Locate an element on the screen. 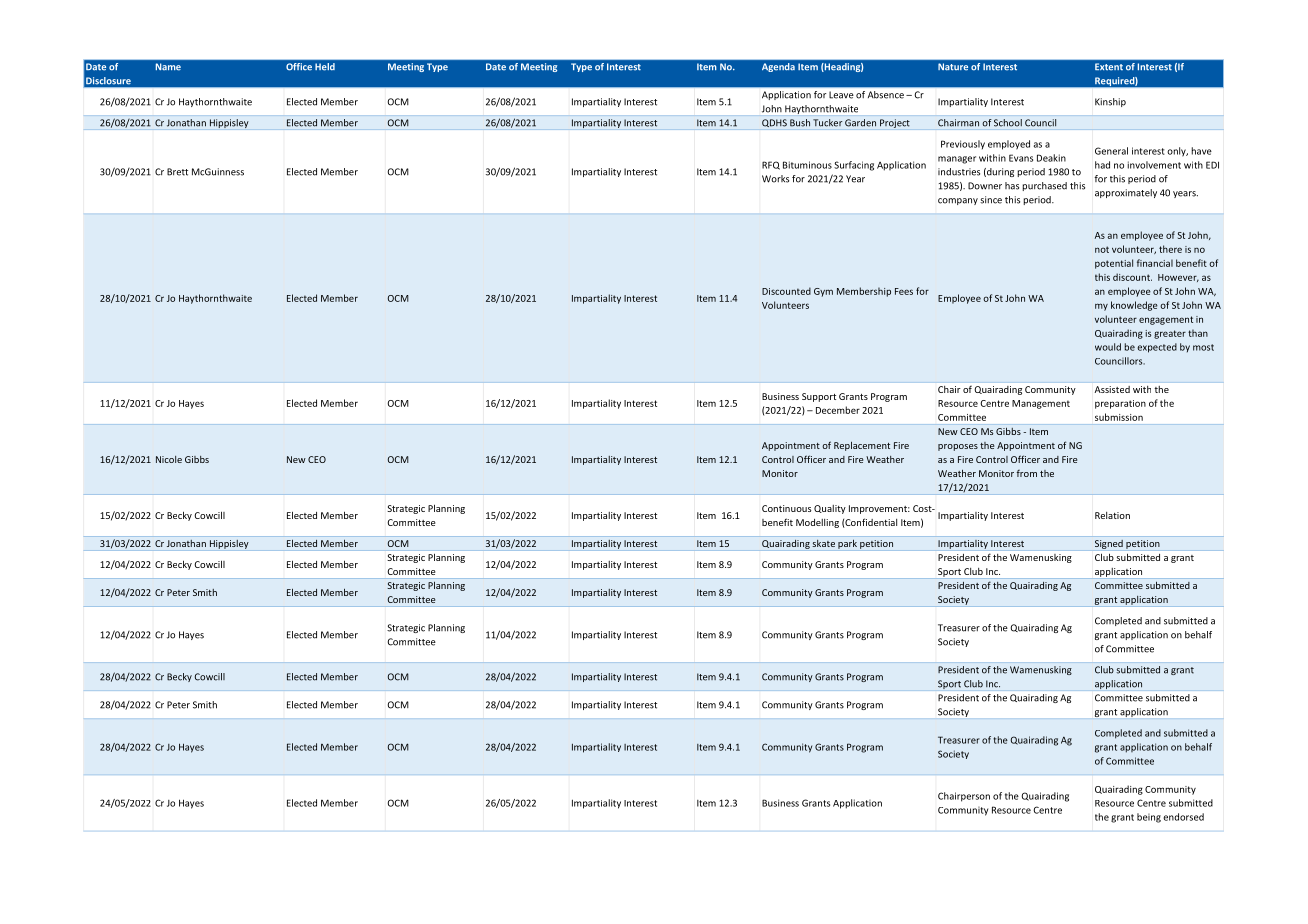  being is located at coordinates (1149, 818).
